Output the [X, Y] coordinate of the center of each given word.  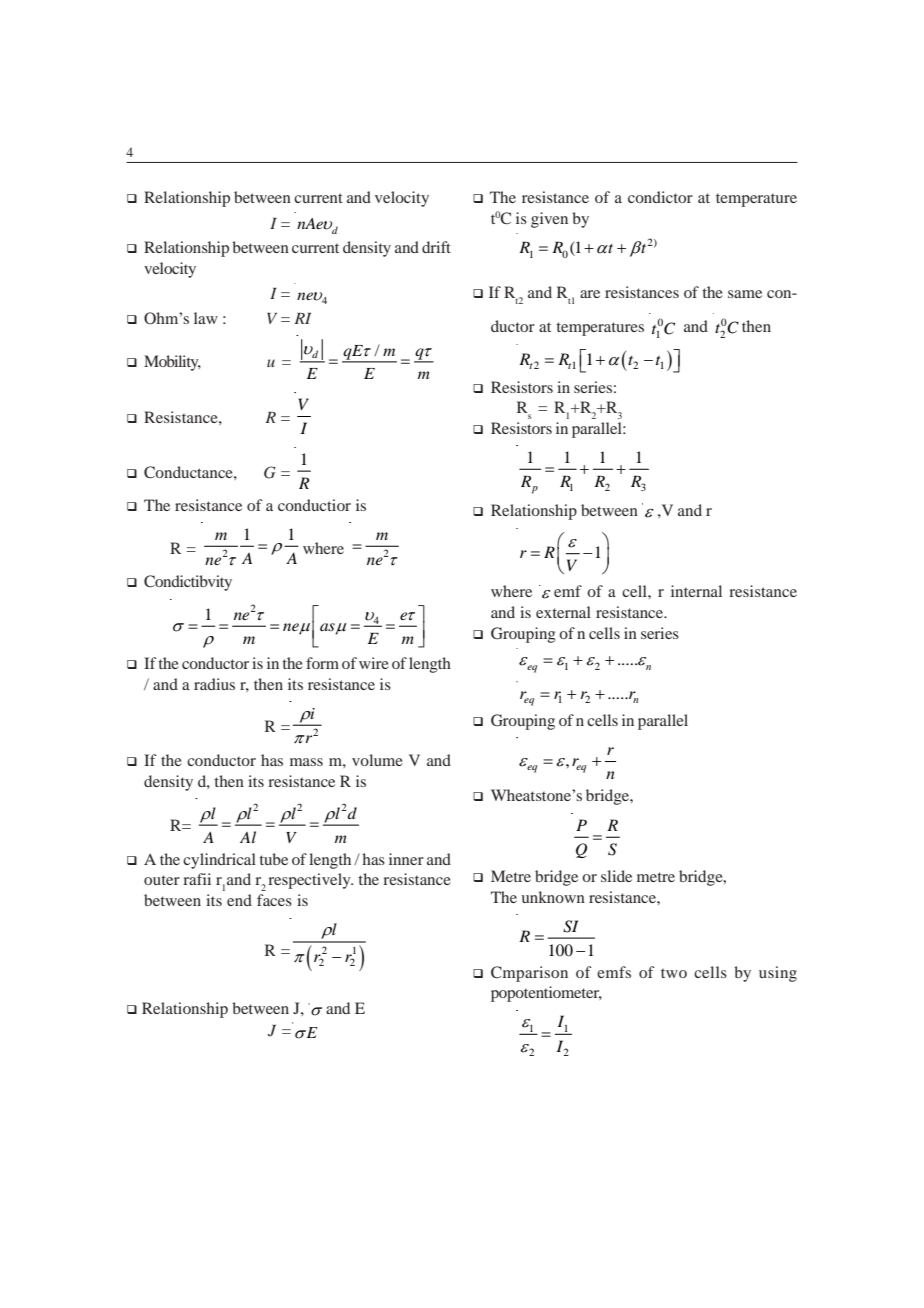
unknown [553, 897]
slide [616, 876]
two [674, 973]
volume [377, 760]
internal [696, 591]
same [745, 294]
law [206, 318]
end [239, 900]
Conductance [189, 472]
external [563, 612]
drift [436, 247]
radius [214, 684]
